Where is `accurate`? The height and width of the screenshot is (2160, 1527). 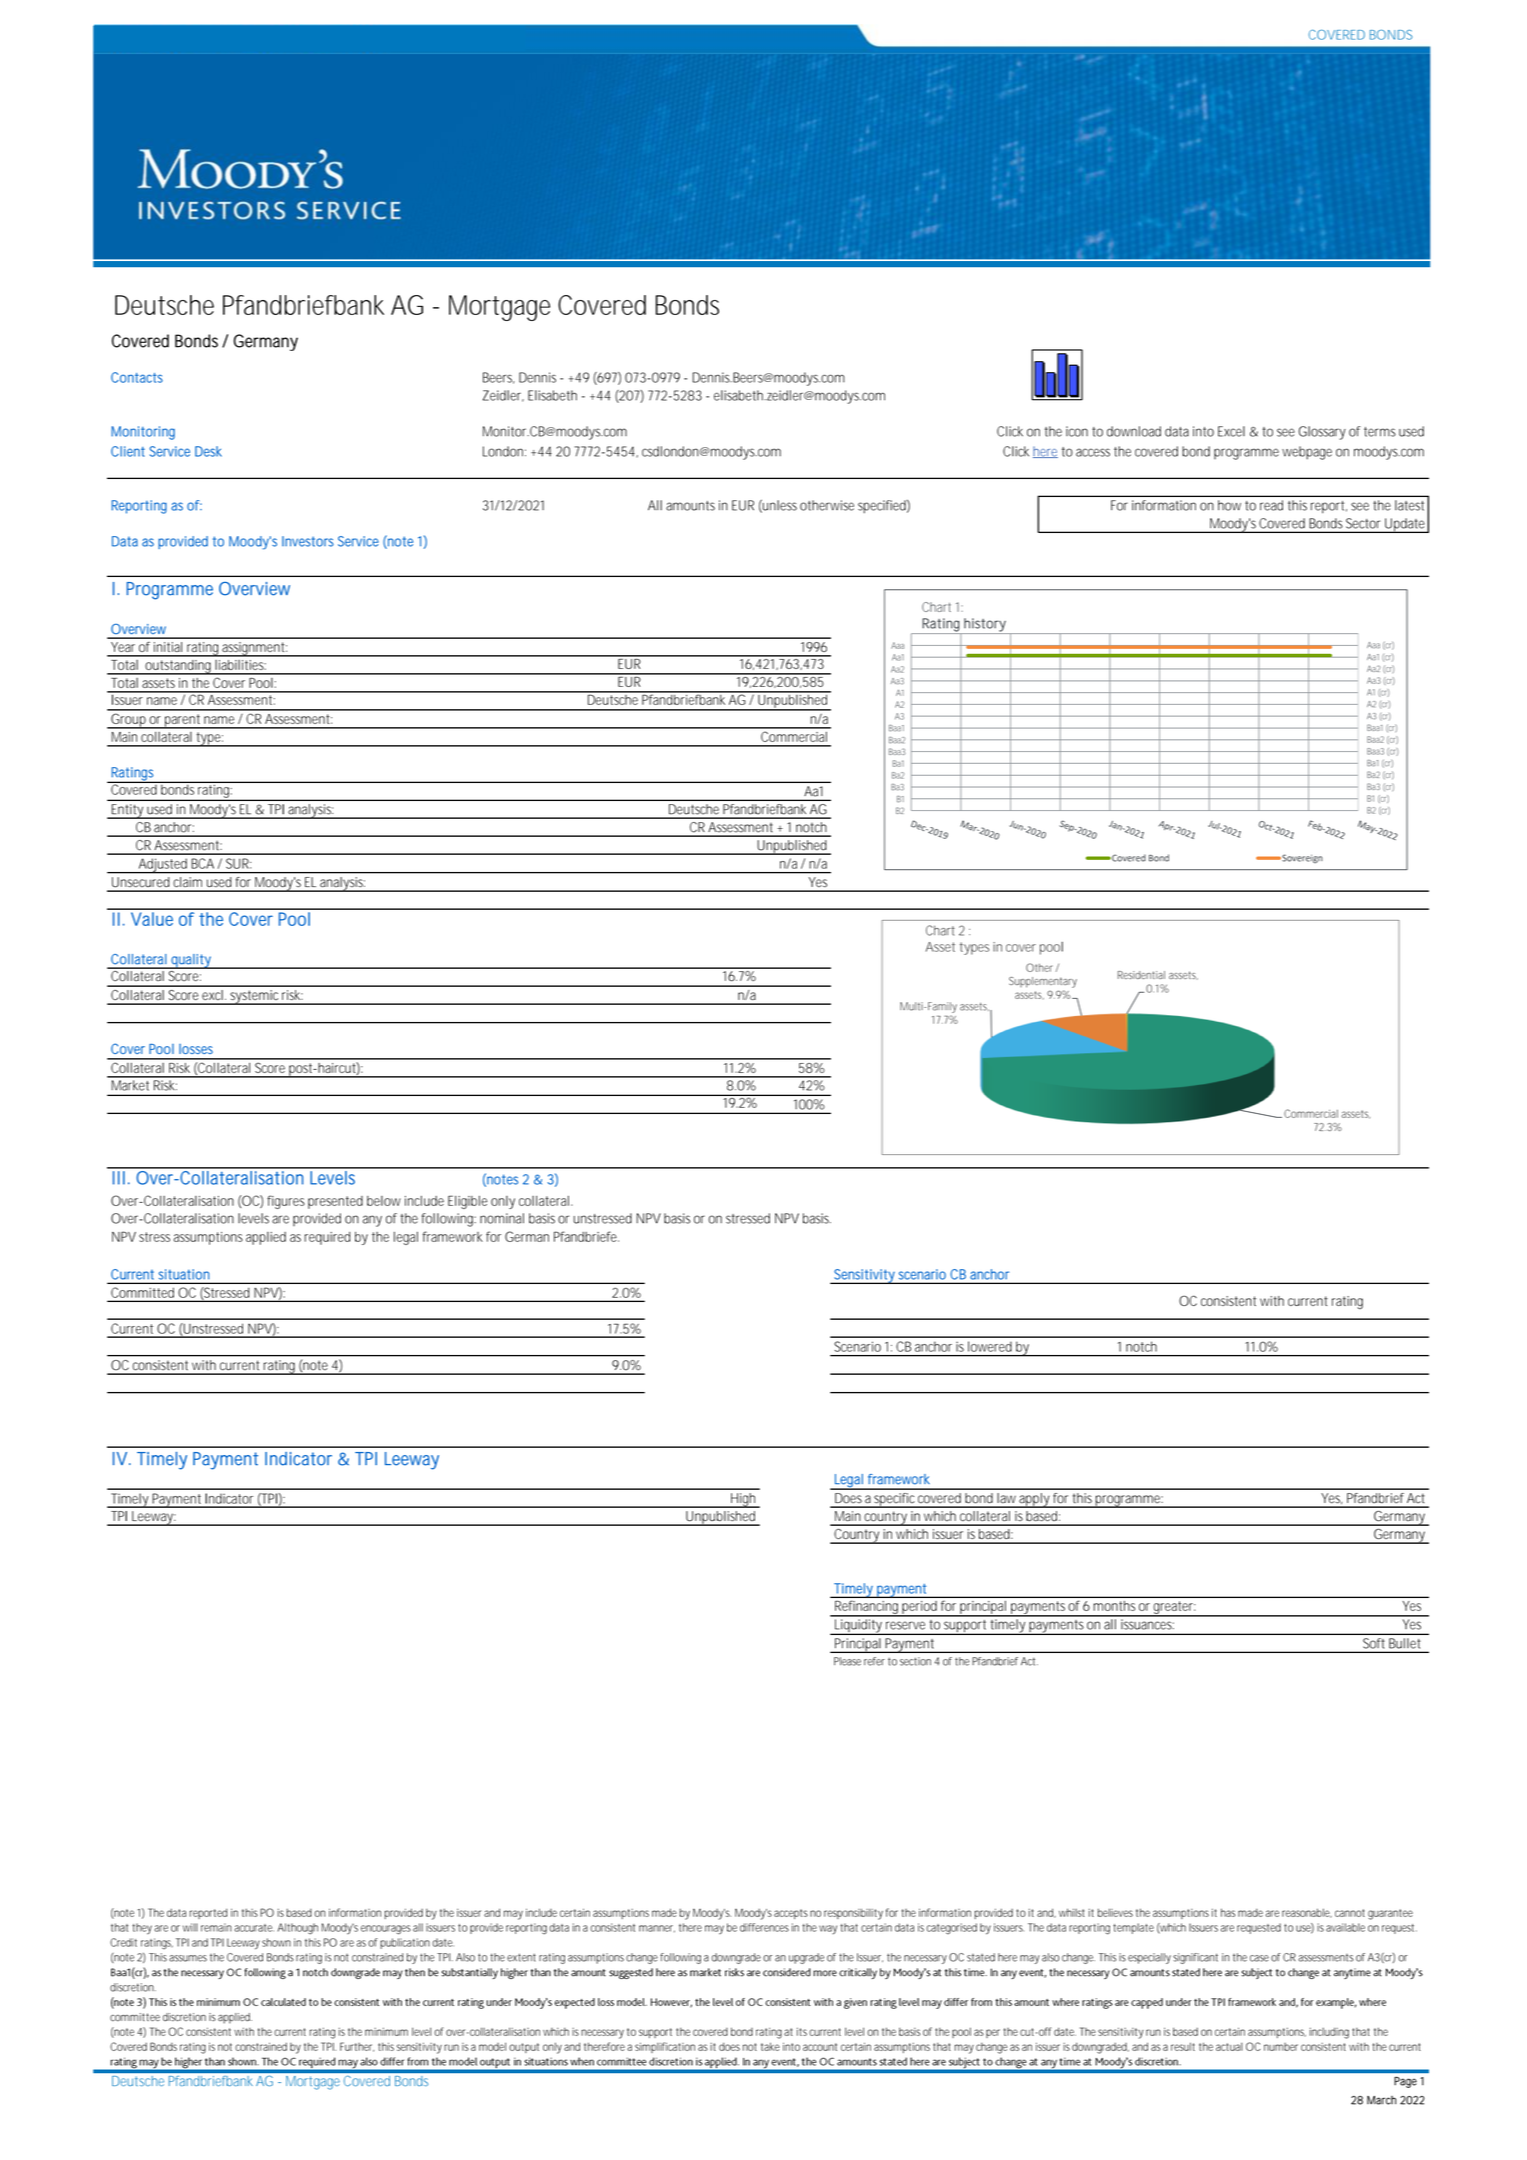 accurate is located at coordinates (254, 1928).
